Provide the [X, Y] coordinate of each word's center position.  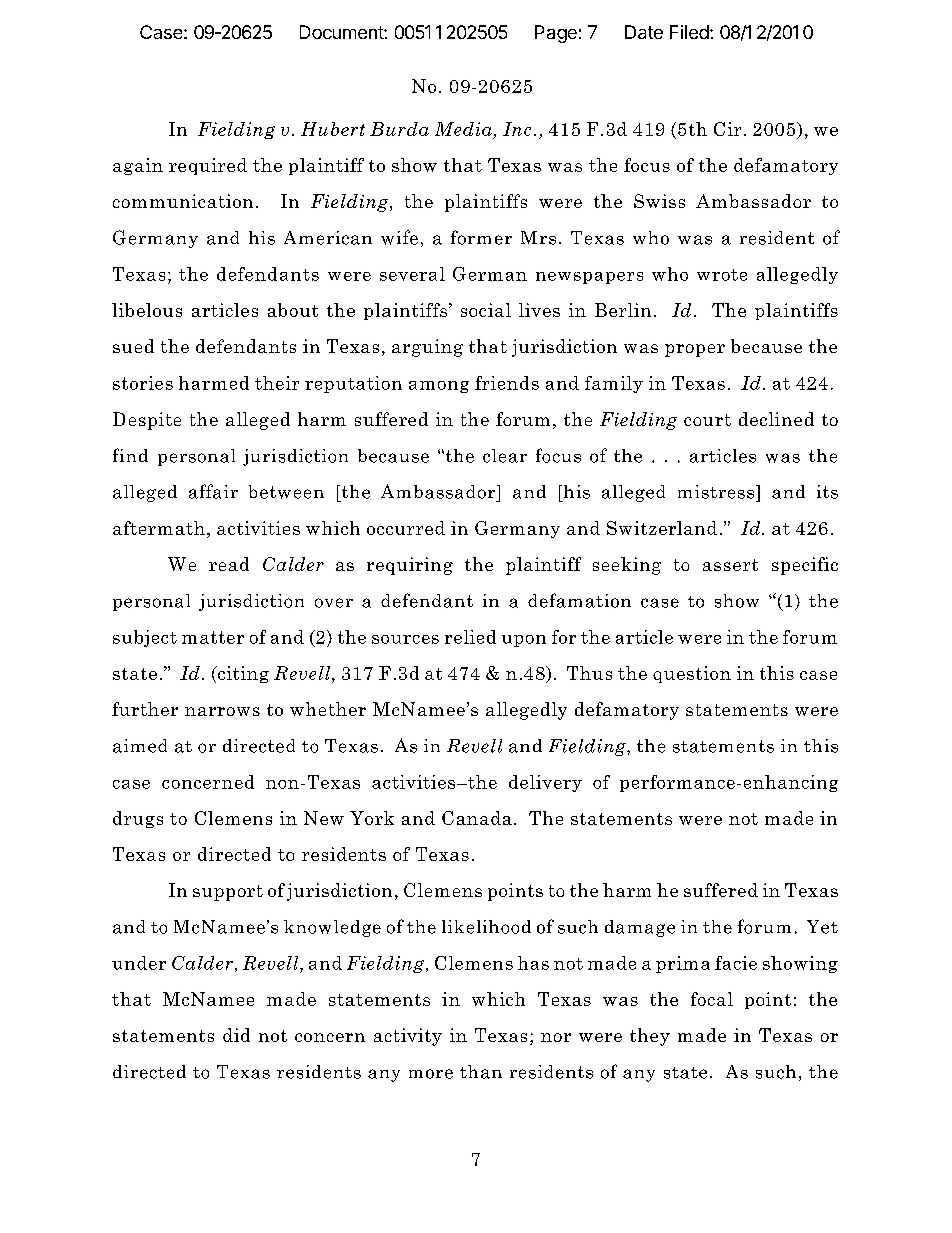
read [229, 564]
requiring [410, 566]
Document [342, 32]
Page [556, 34]
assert [730, 565]
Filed [689, 32]
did [236, 1035]
